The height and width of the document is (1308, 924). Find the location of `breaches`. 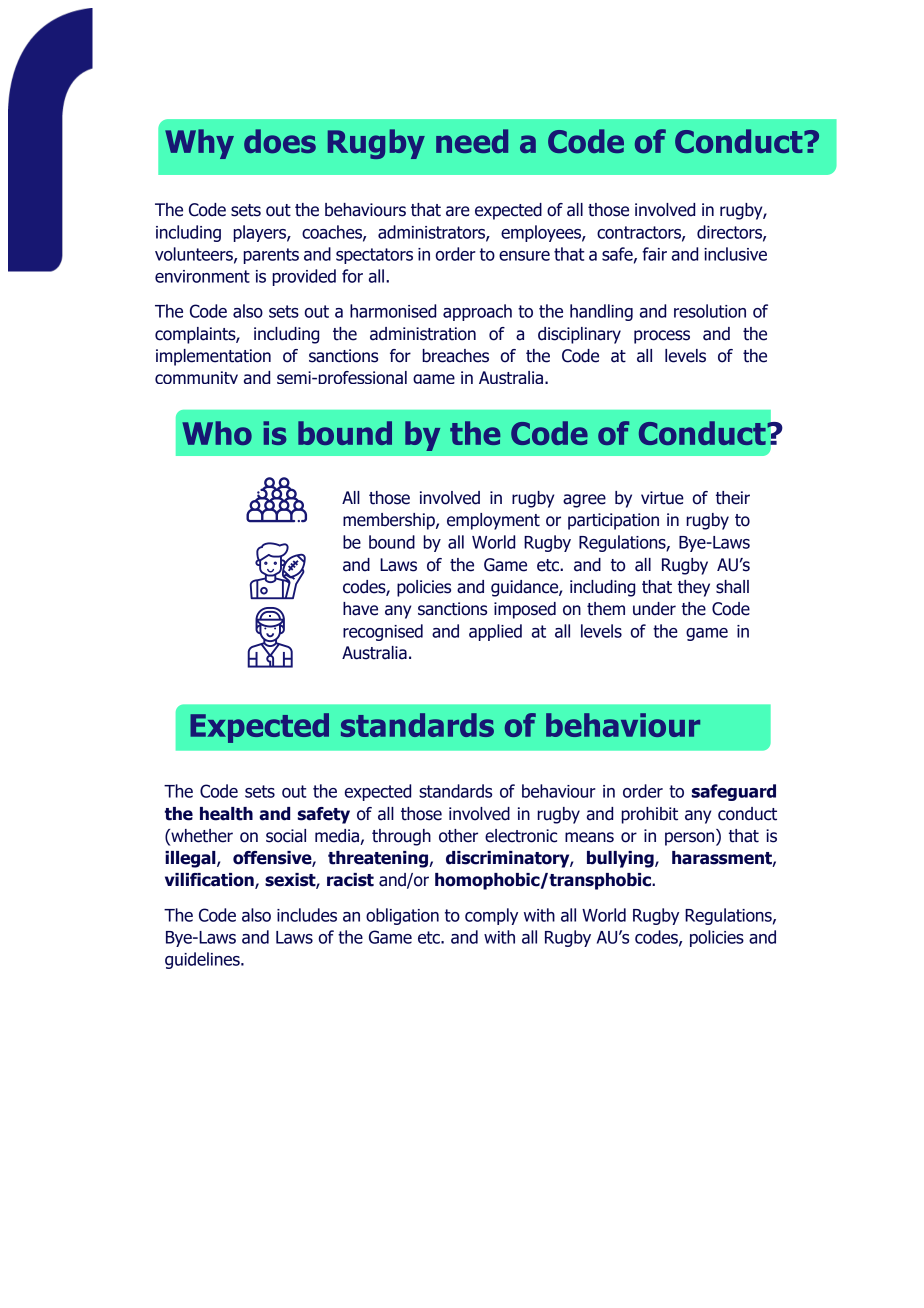

breaches is located at coordinates (455, 356).
